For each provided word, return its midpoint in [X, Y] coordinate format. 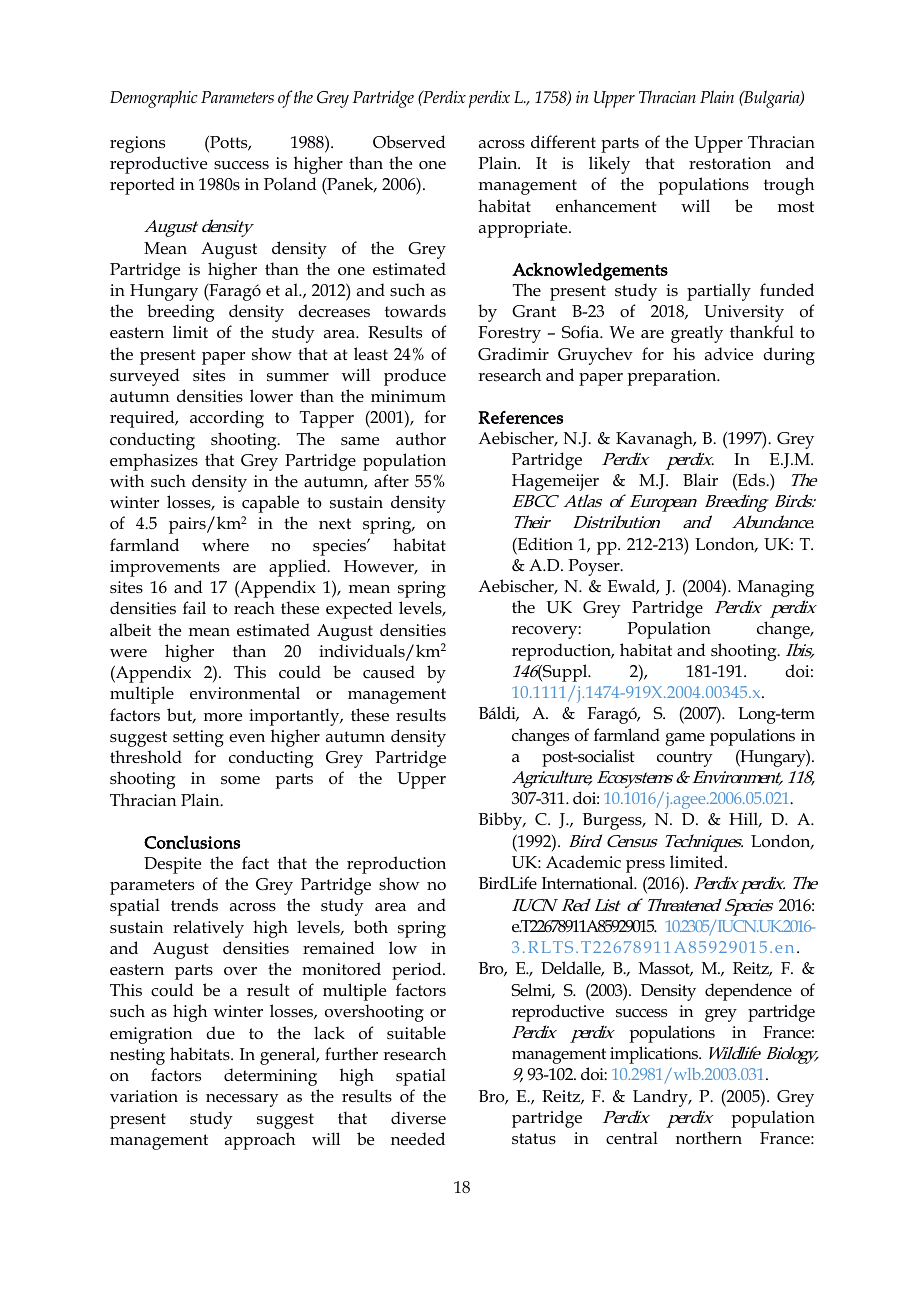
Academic [583, 862]
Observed [409, 142]
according [227, 419]
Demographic [154, 99]
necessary [242, 1100]
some [240, 780]
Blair [700, 479]
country [685, 759]
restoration [730, 163]
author [421, 439]
